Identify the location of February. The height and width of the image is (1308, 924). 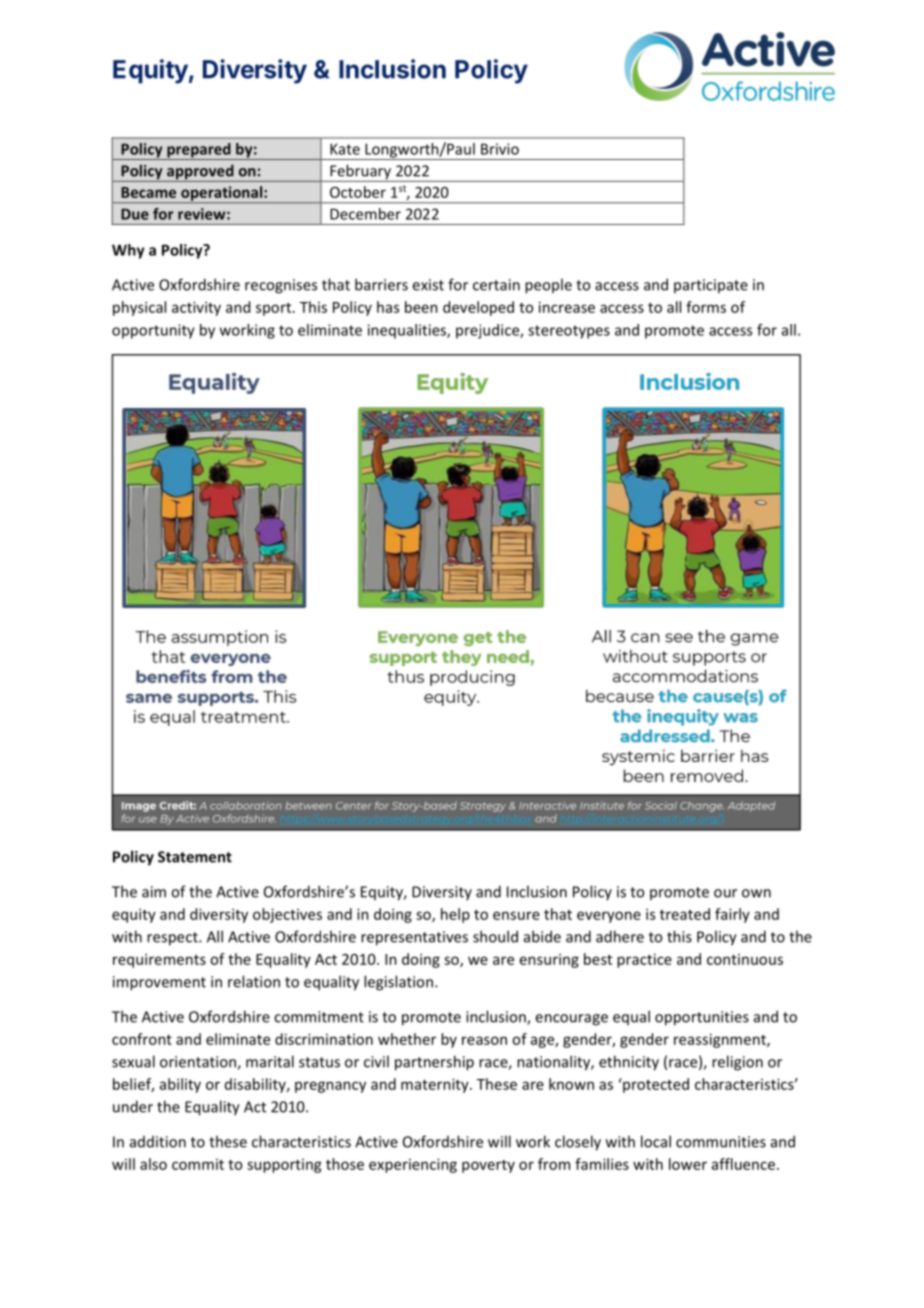
(361, 173).
